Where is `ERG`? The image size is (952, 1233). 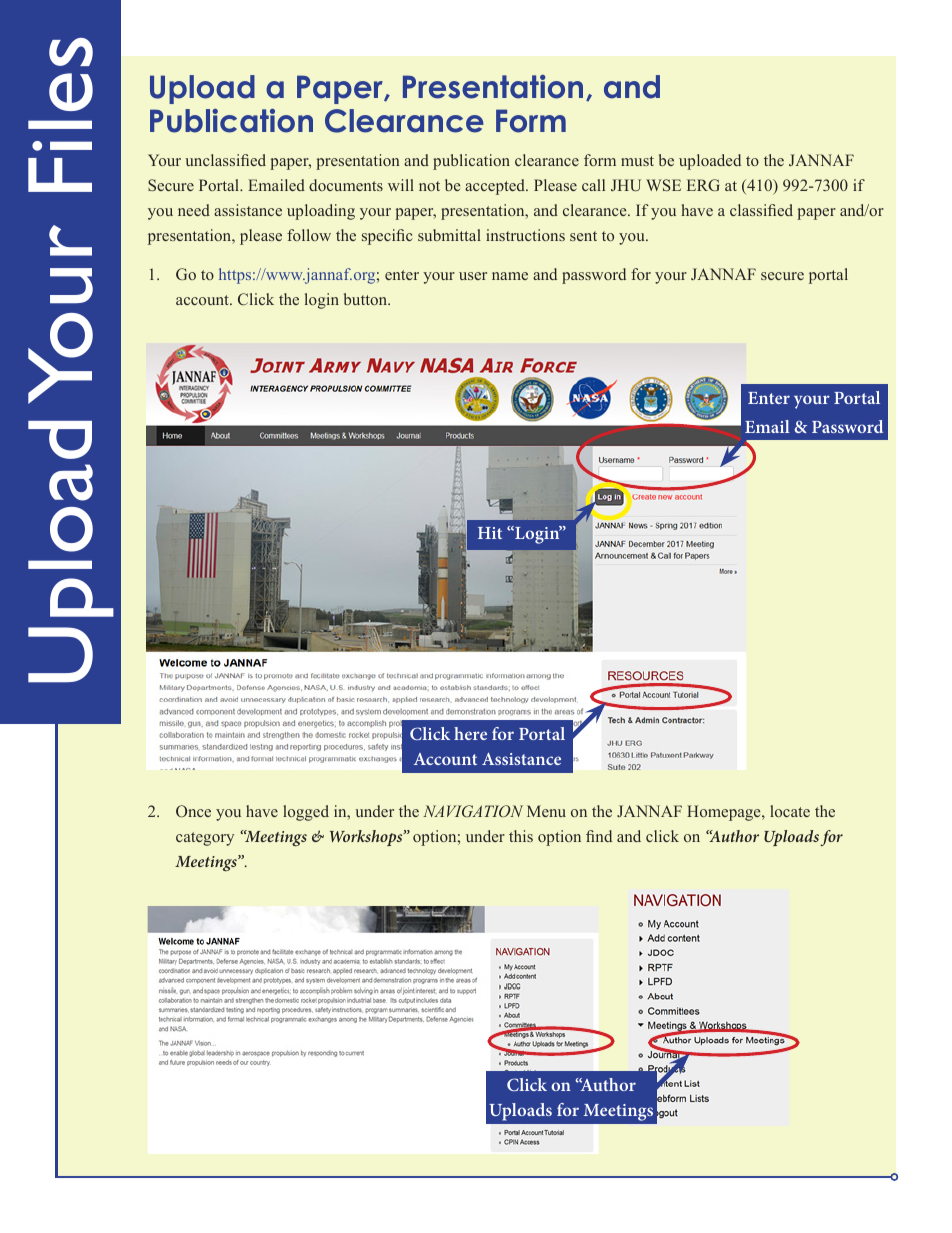 ERG is located at coordinates (703, 185).
